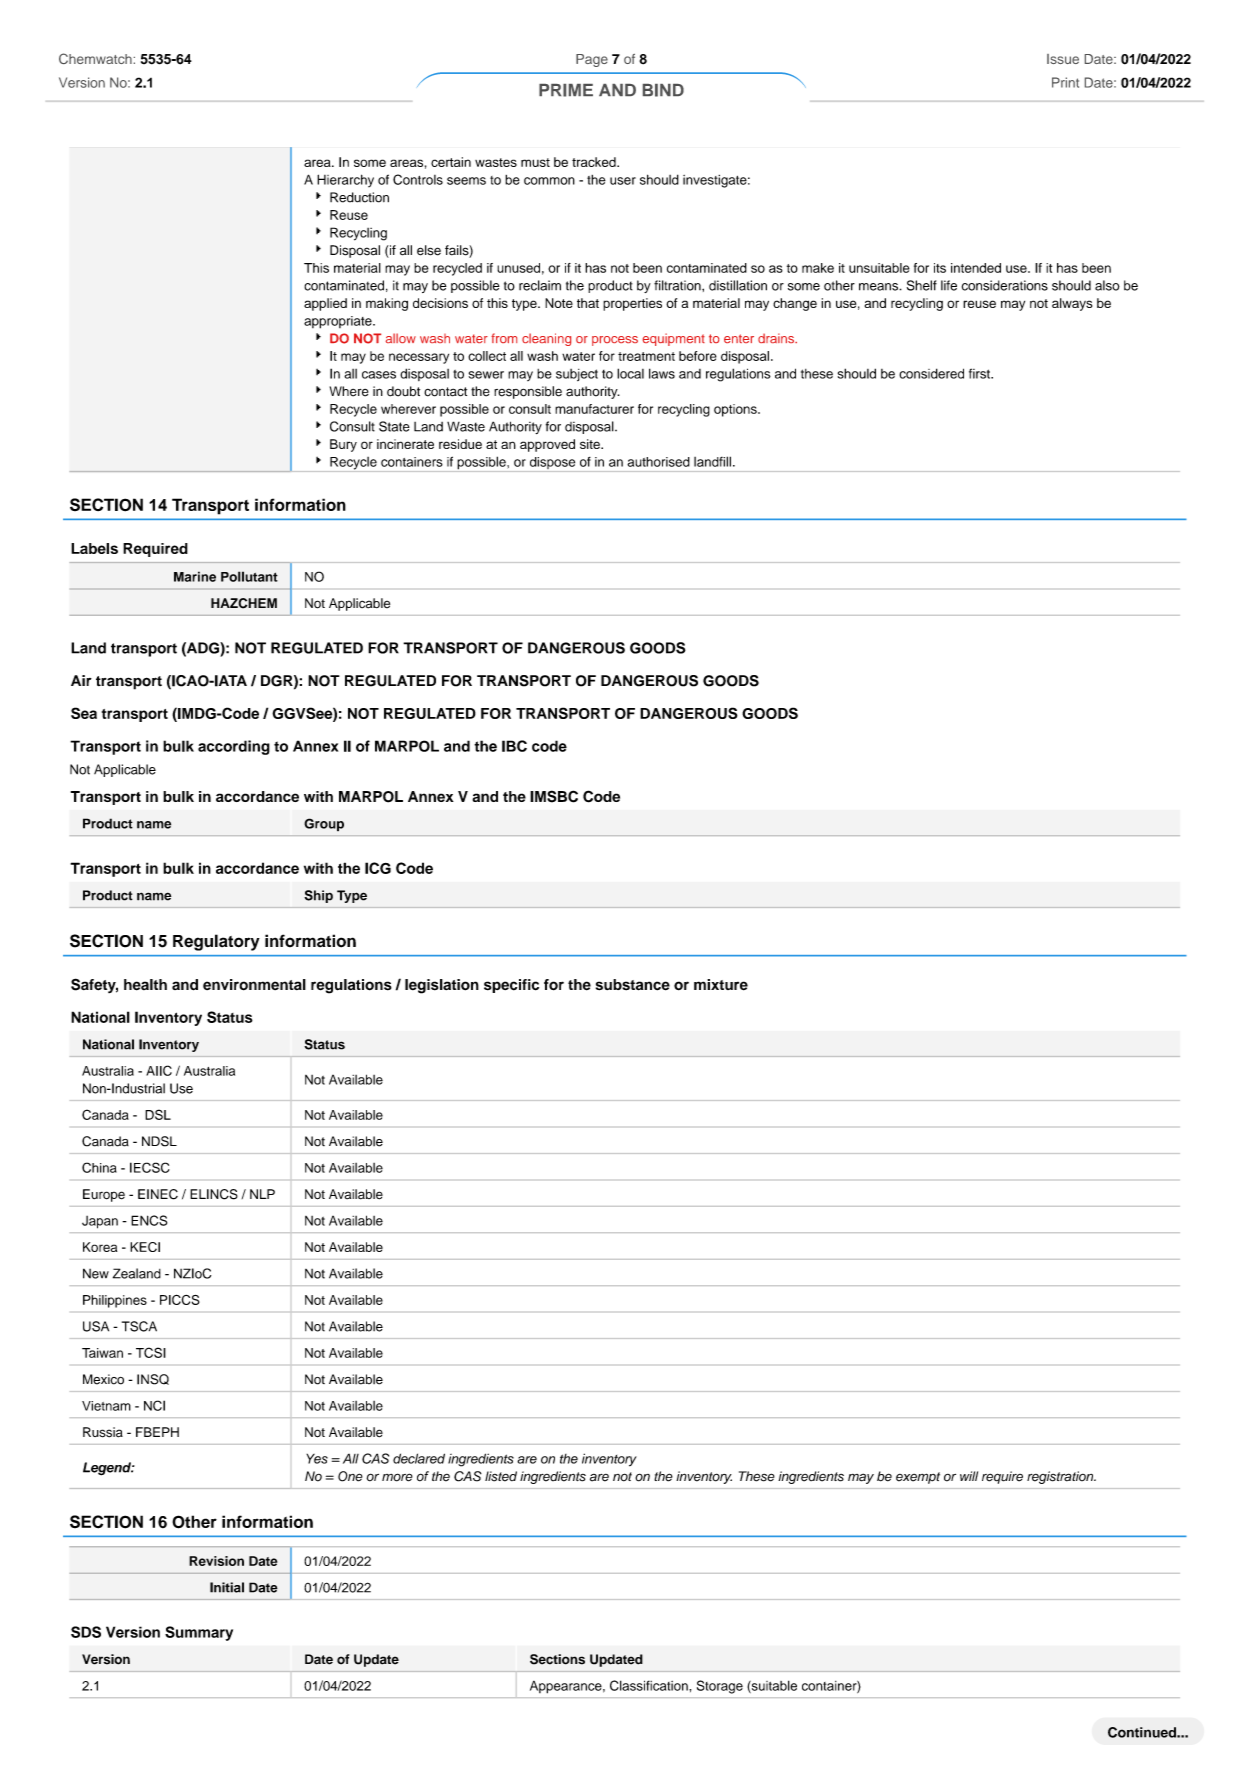 This document has height=1770, width=1251. Describe the element at coordinates (1065, 82) in the document. I see `Print` at that location.
